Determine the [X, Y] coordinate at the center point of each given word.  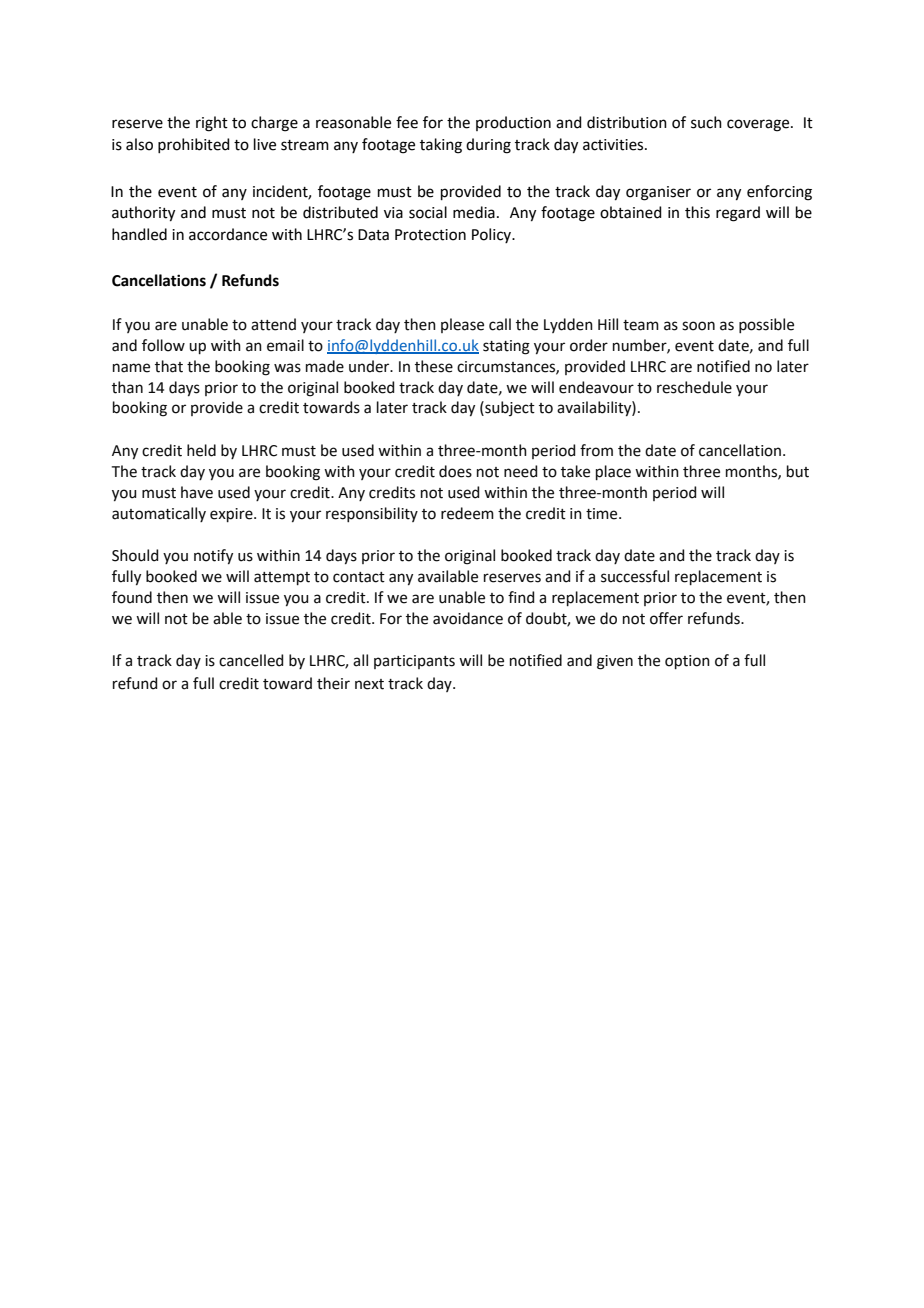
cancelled [251, 660]
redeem [467, 513]
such [706, 122]
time [603, 514]
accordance [228, 234]
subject [509, 408]
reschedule [694, 387]
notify [213, 556]
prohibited [194, 145]
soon [698, 326]
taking [441, 146]
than [127, 387]
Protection [430, 235]
